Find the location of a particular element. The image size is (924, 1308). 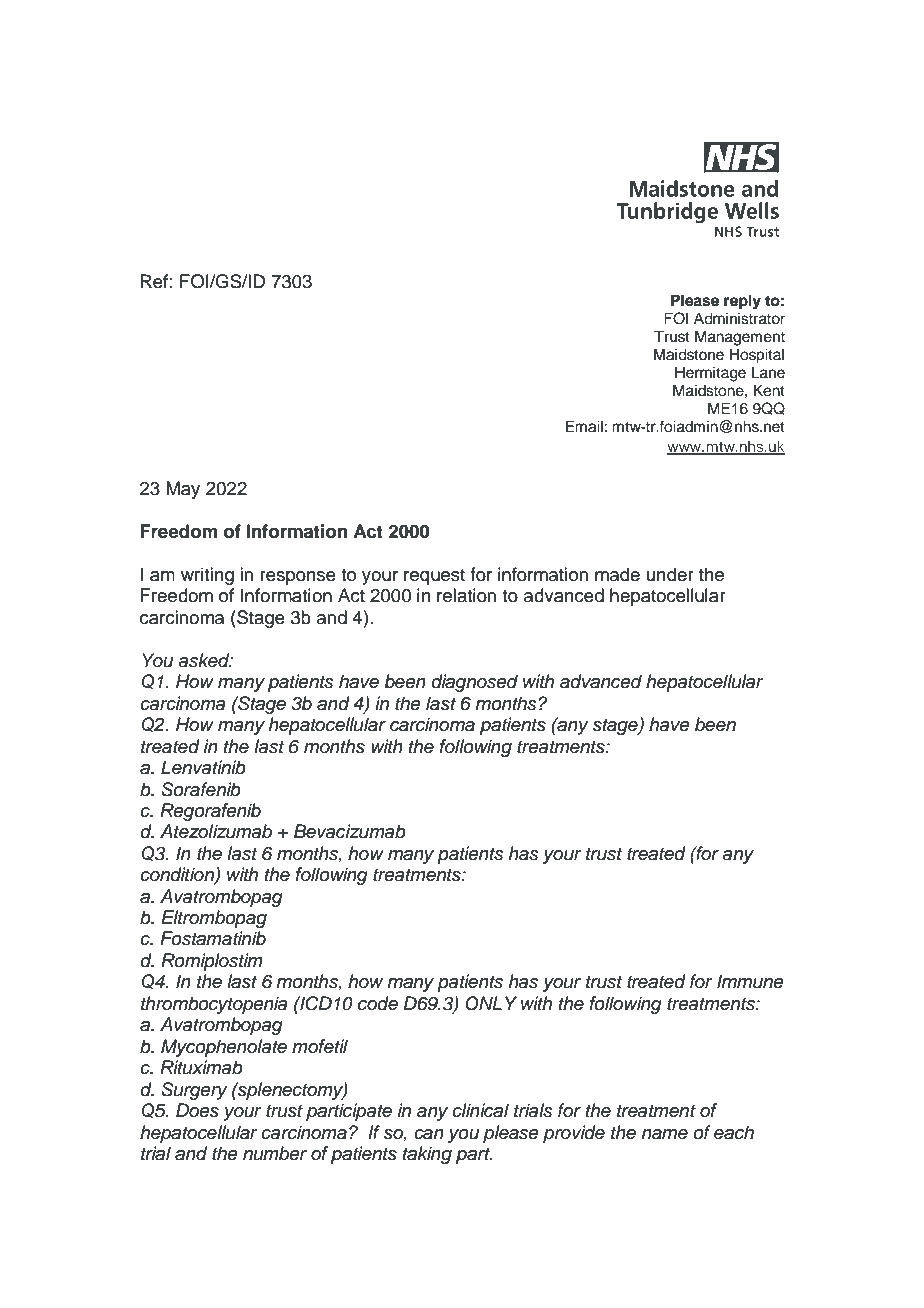

name is located at coordinates (665, 1134).
